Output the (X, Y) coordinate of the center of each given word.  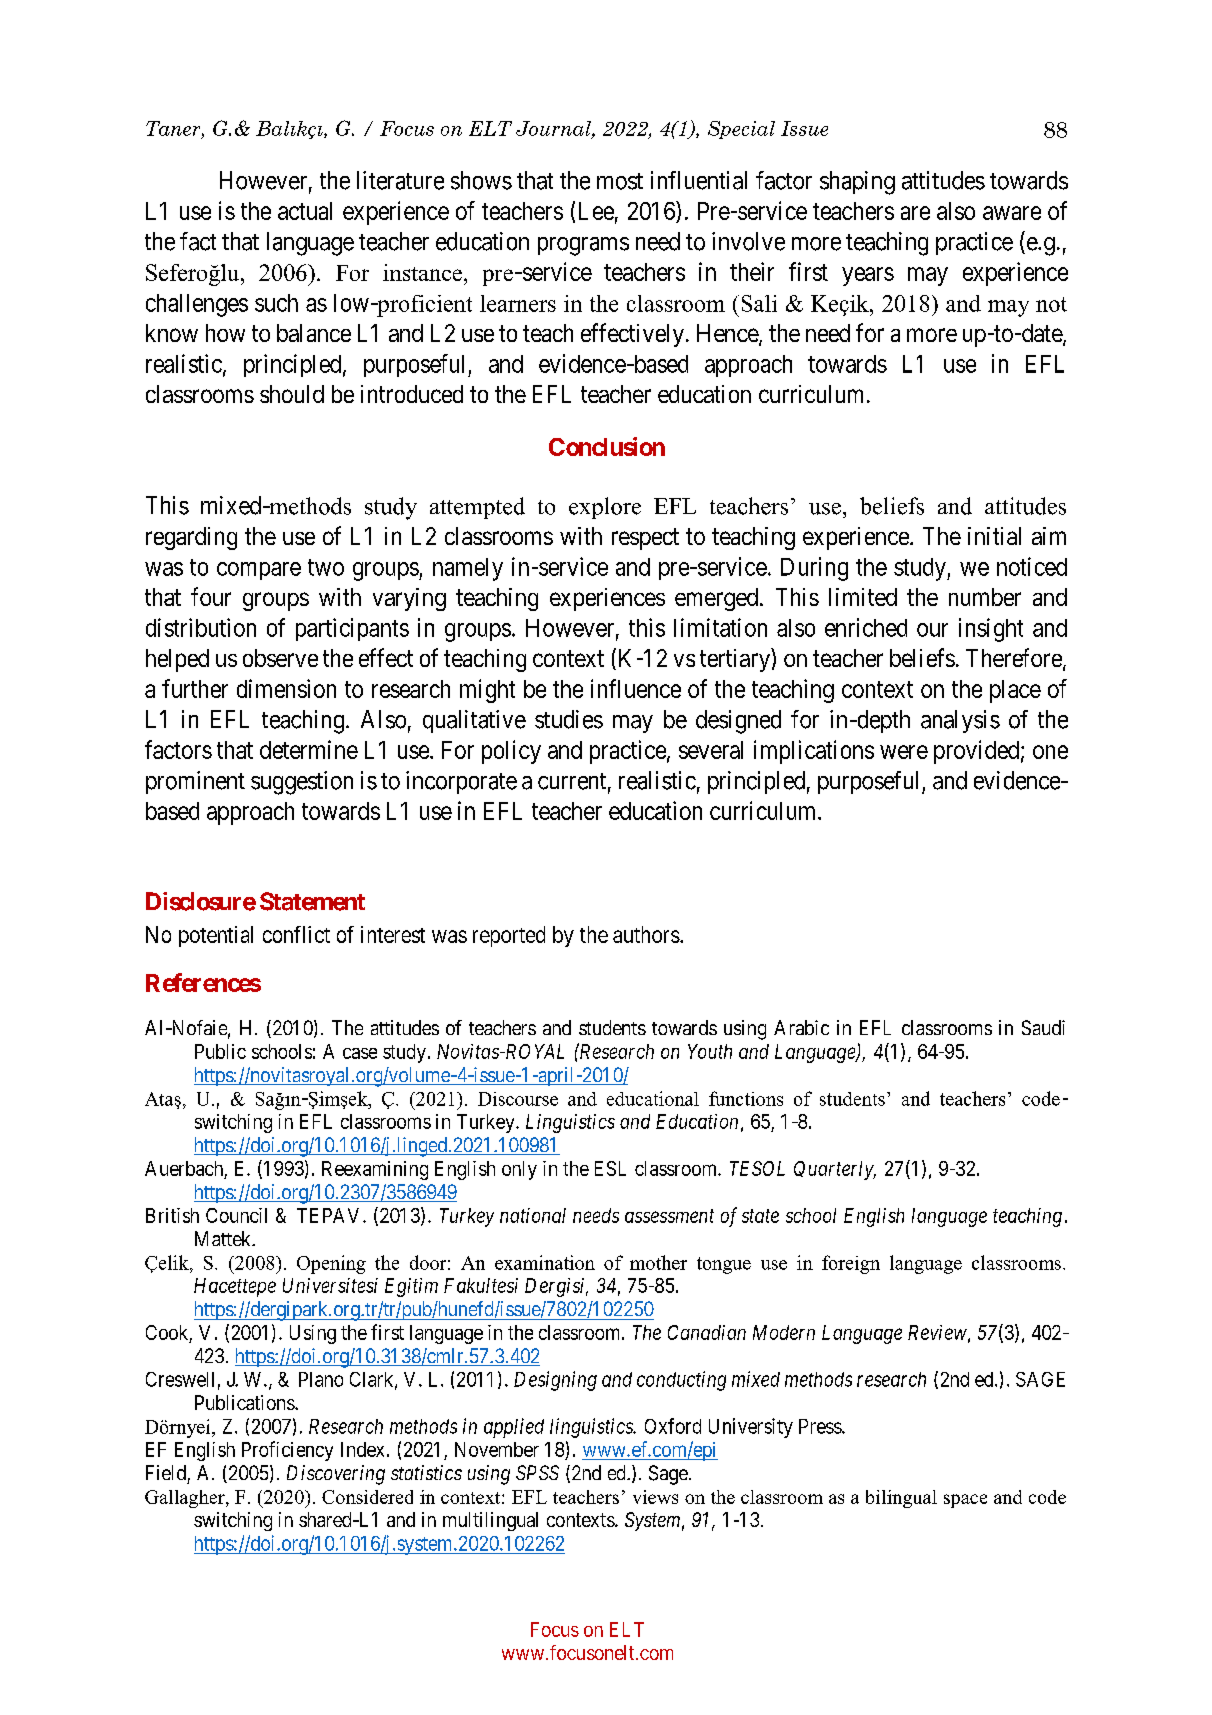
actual (305, 211)
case (360, 1053)
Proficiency (287, 1451)
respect (645, 539)
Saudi (1043, 1027)
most (620, 181)
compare (259, 571)
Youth (710, 1051)
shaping (857, 183)
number (985, 597)
